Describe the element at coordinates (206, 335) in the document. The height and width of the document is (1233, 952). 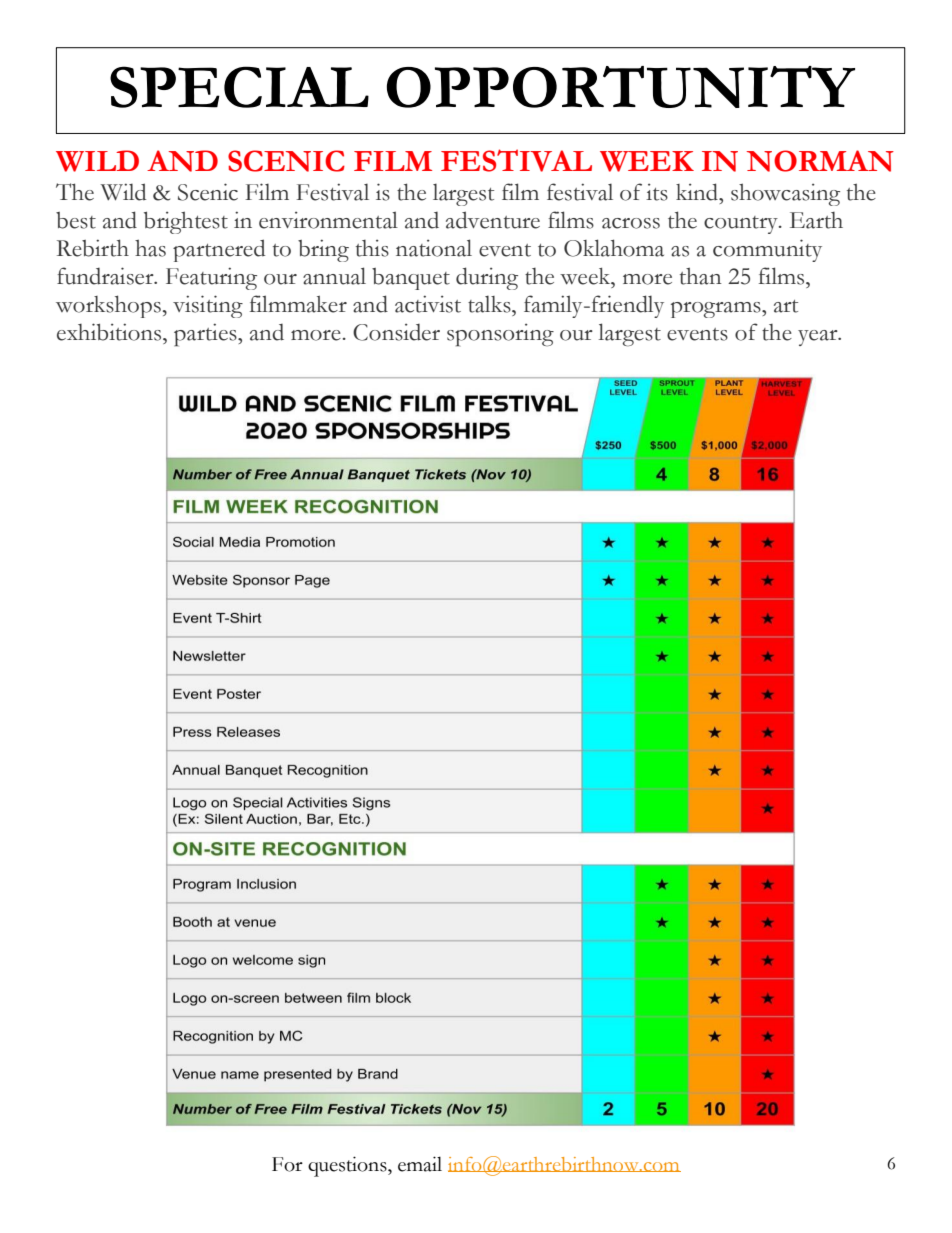
I see `parties` at that location.
